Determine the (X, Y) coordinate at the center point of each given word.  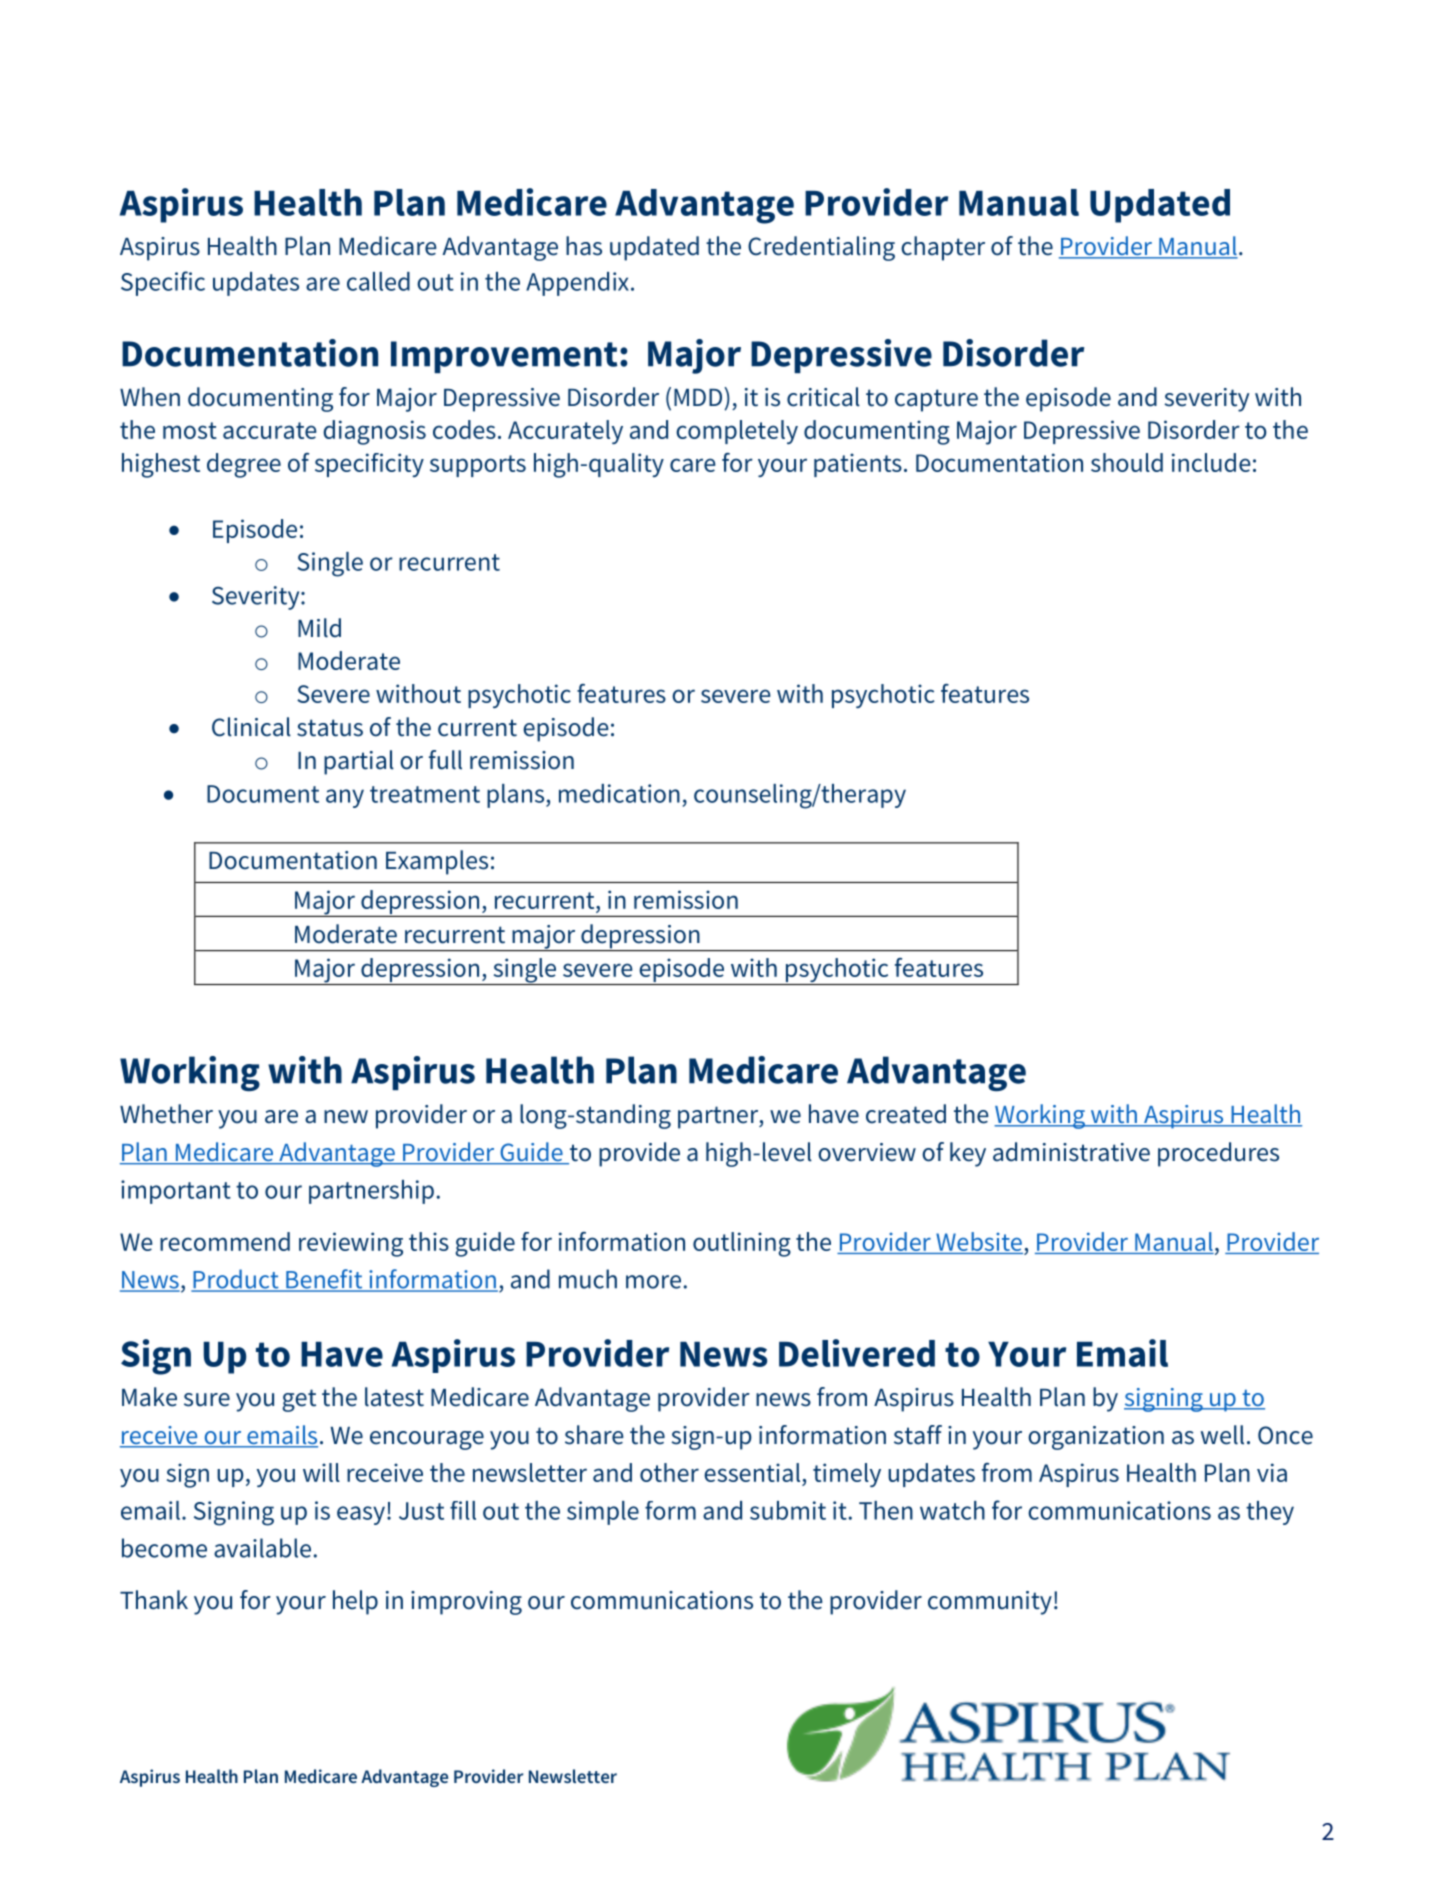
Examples (437, 862)
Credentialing (821, 248)
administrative (1071, 1152)
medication (619, 793)
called (378, 281)
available (262, 1548)
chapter (943, 248)
